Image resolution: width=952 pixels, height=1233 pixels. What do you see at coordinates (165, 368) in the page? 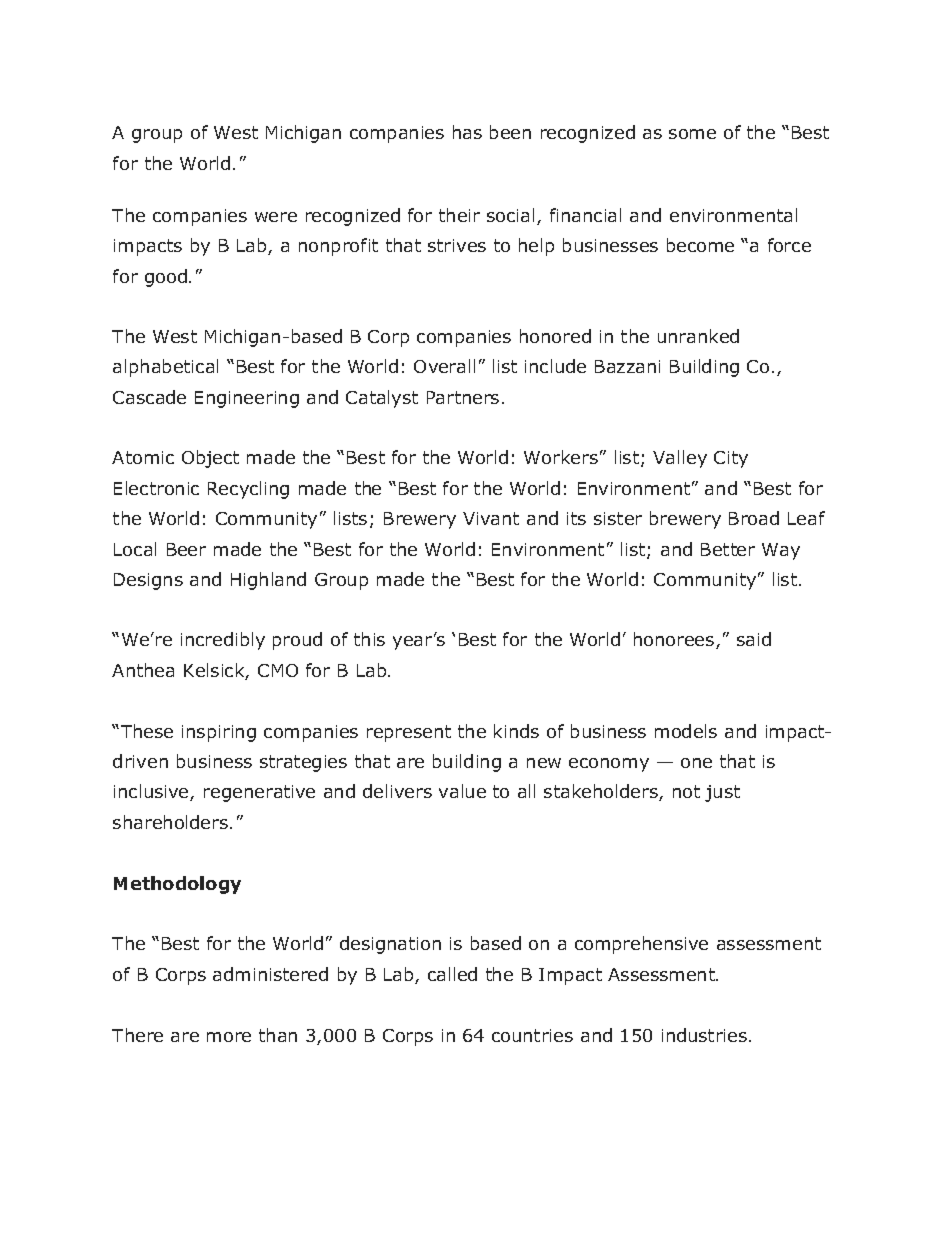
I see `alphabetical` at bounding box center [165, 368].
